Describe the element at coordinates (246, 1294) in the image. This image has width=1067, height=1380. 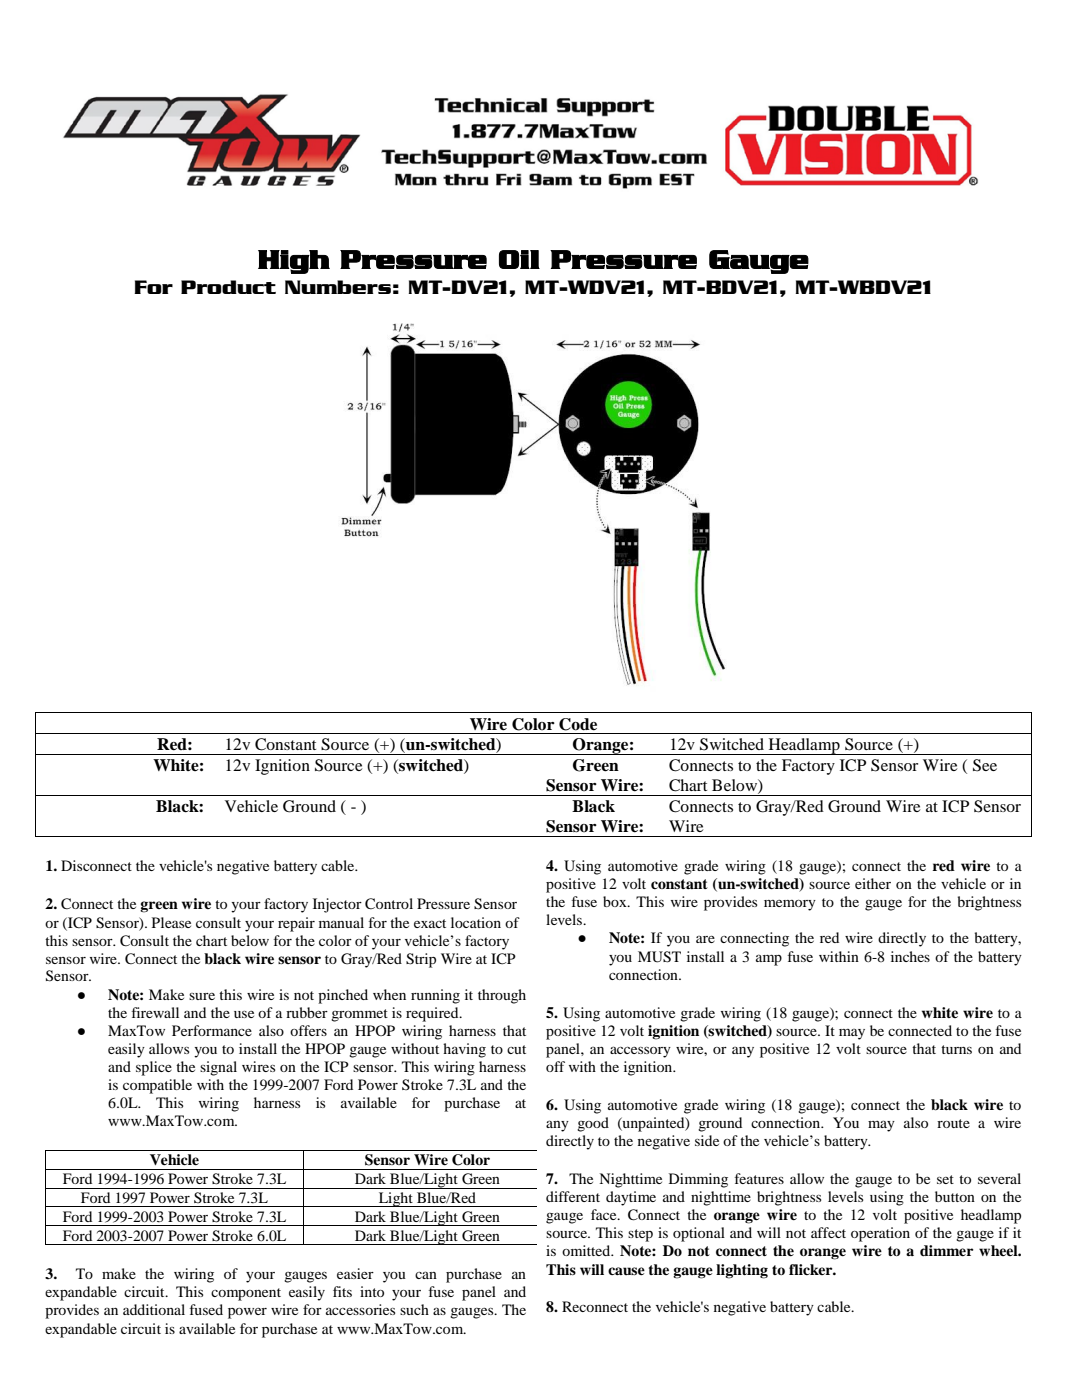
I see `component` at that location.
